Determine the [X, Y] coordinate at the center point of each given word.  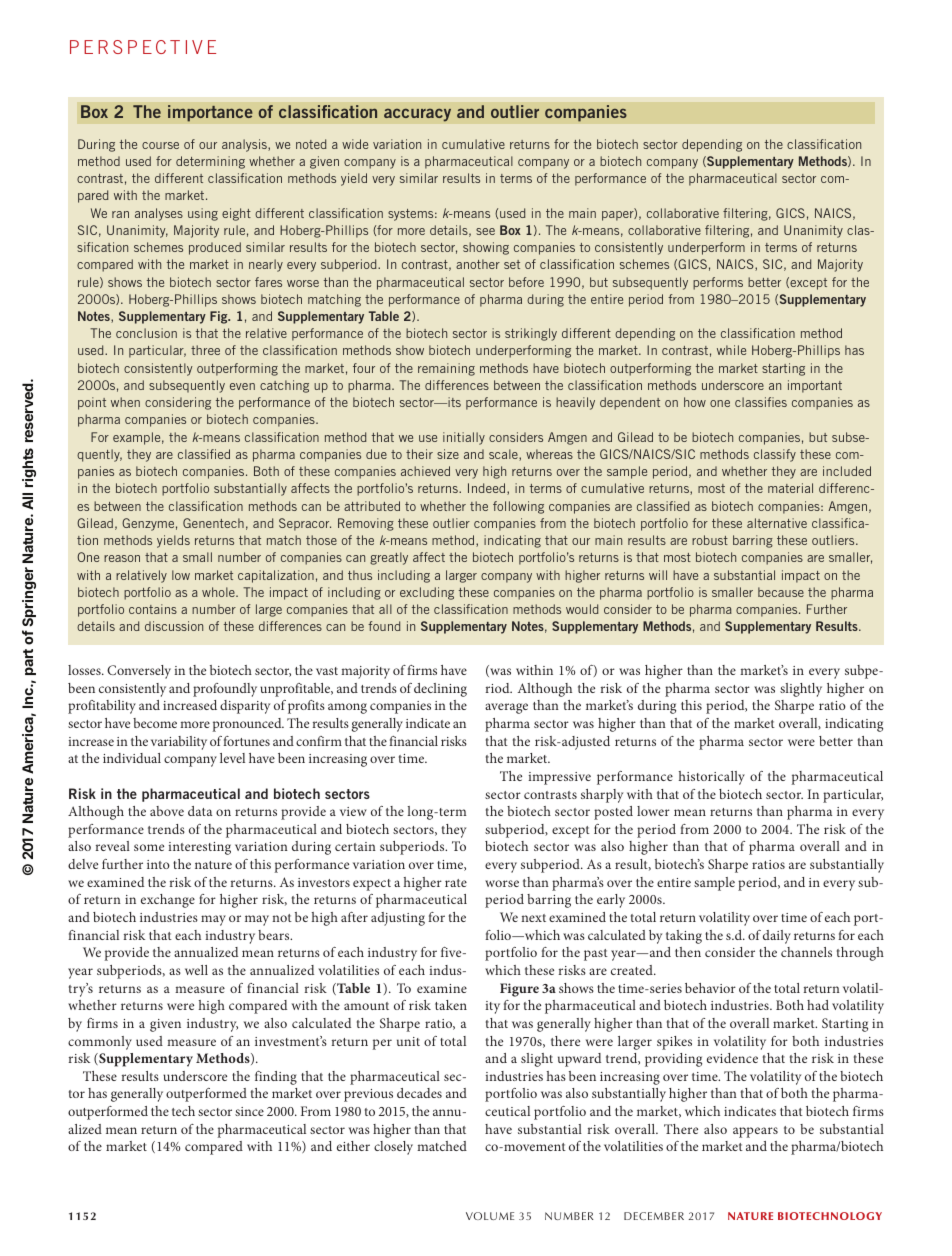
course [160, 145]
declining [440, 690]
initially [464, 438]
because [781, 592]
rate [456, 883]
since [249, 1111]
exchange [168, 901]
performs [718, 283]
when [125, 402]
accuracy [417, 115]
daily [777, 937]
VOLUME [490, 1216]
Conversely [139, 672]
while [731, 350]
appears [755, 1132]
